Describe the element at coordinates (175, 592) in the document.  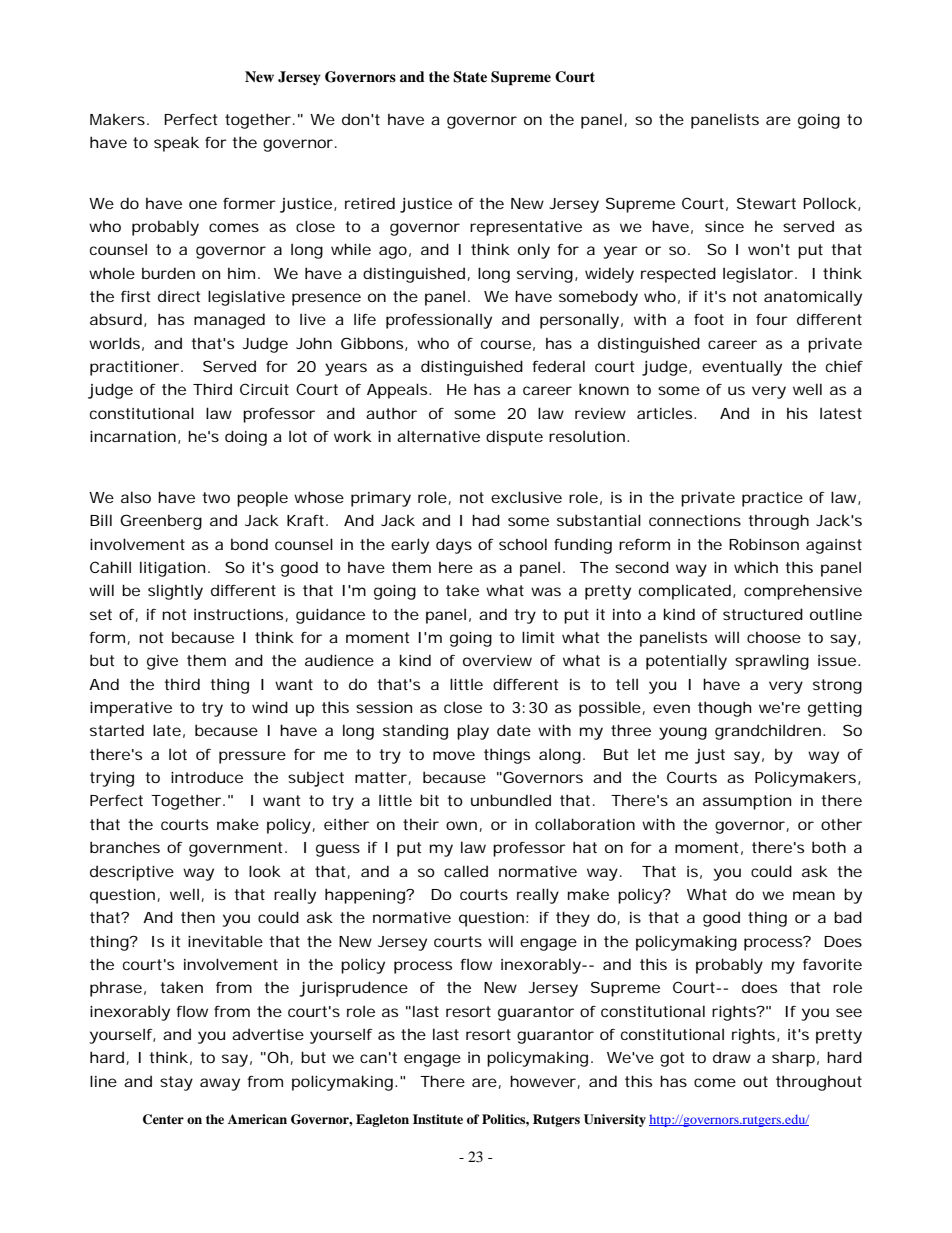
I see `slightly` at that location.
